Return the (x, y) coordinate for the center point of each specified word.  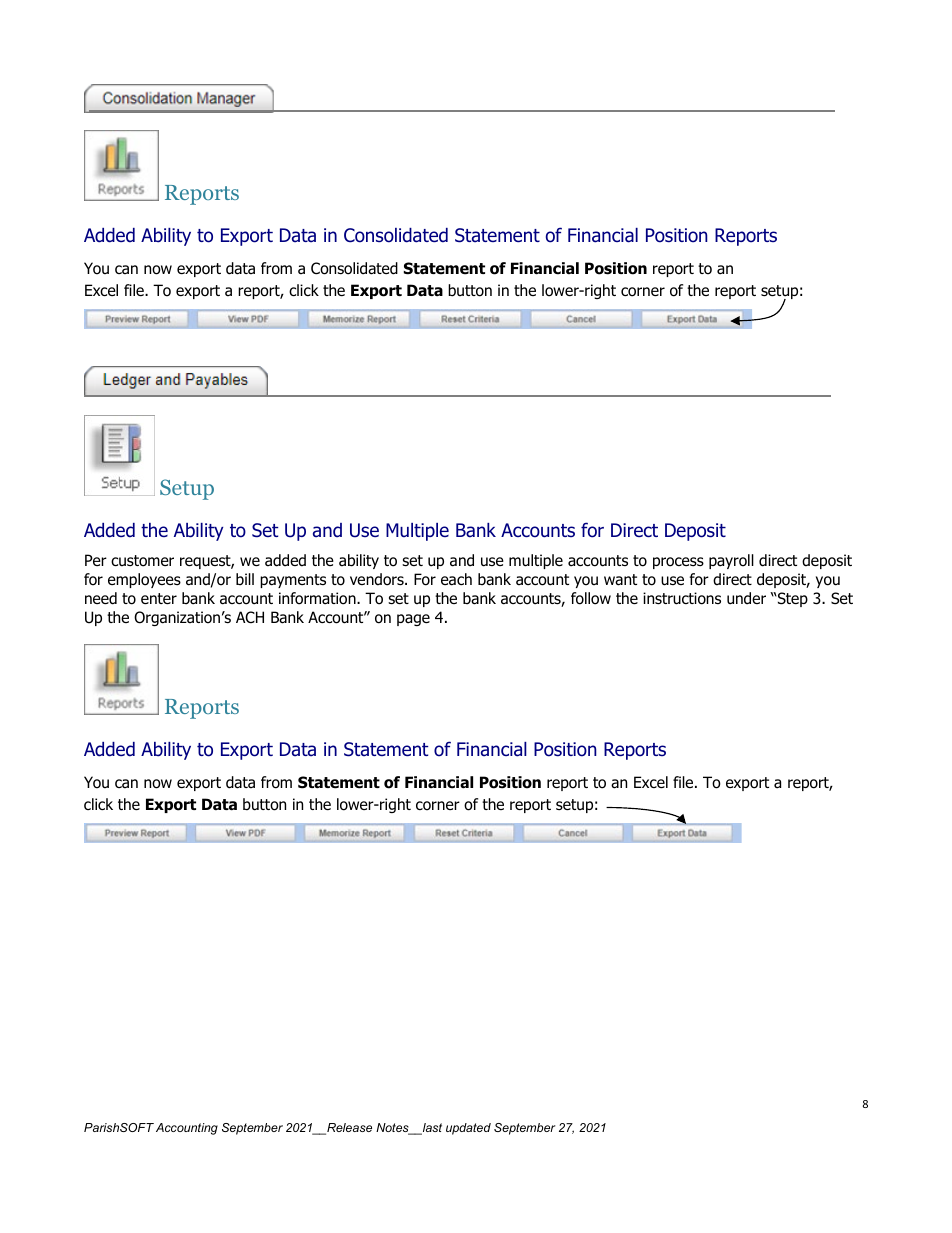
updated (468, 1129)
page (413, 620)
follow (591, 598)
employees (144, 580)
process (678, 563)
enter (159, 598)
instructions (682, 598)
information (318, 598)
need (101, 598)
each (456, 579)
